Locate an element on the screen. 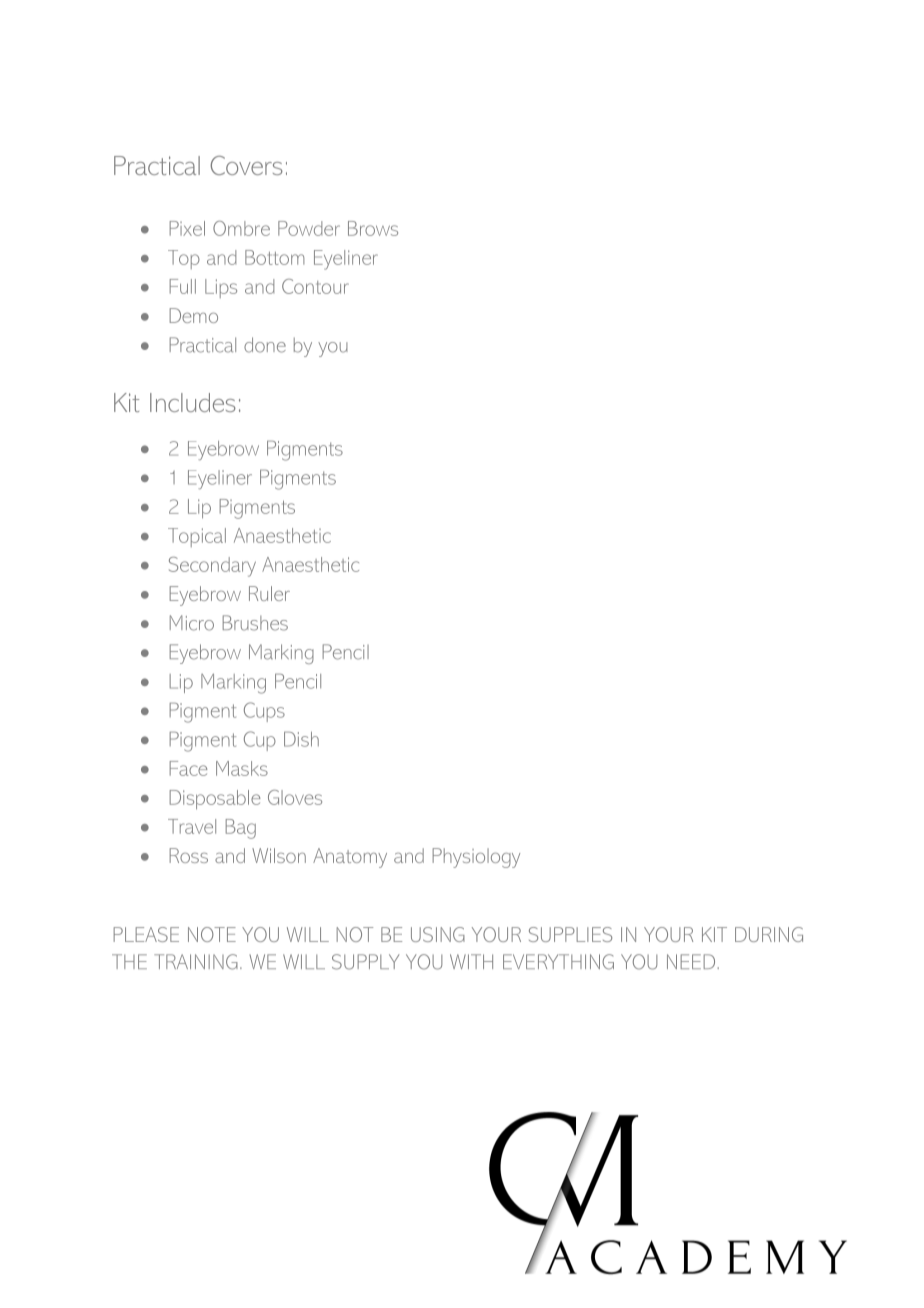 The image size is (924, 1308). Powder is located at coordinates (309, 228).
